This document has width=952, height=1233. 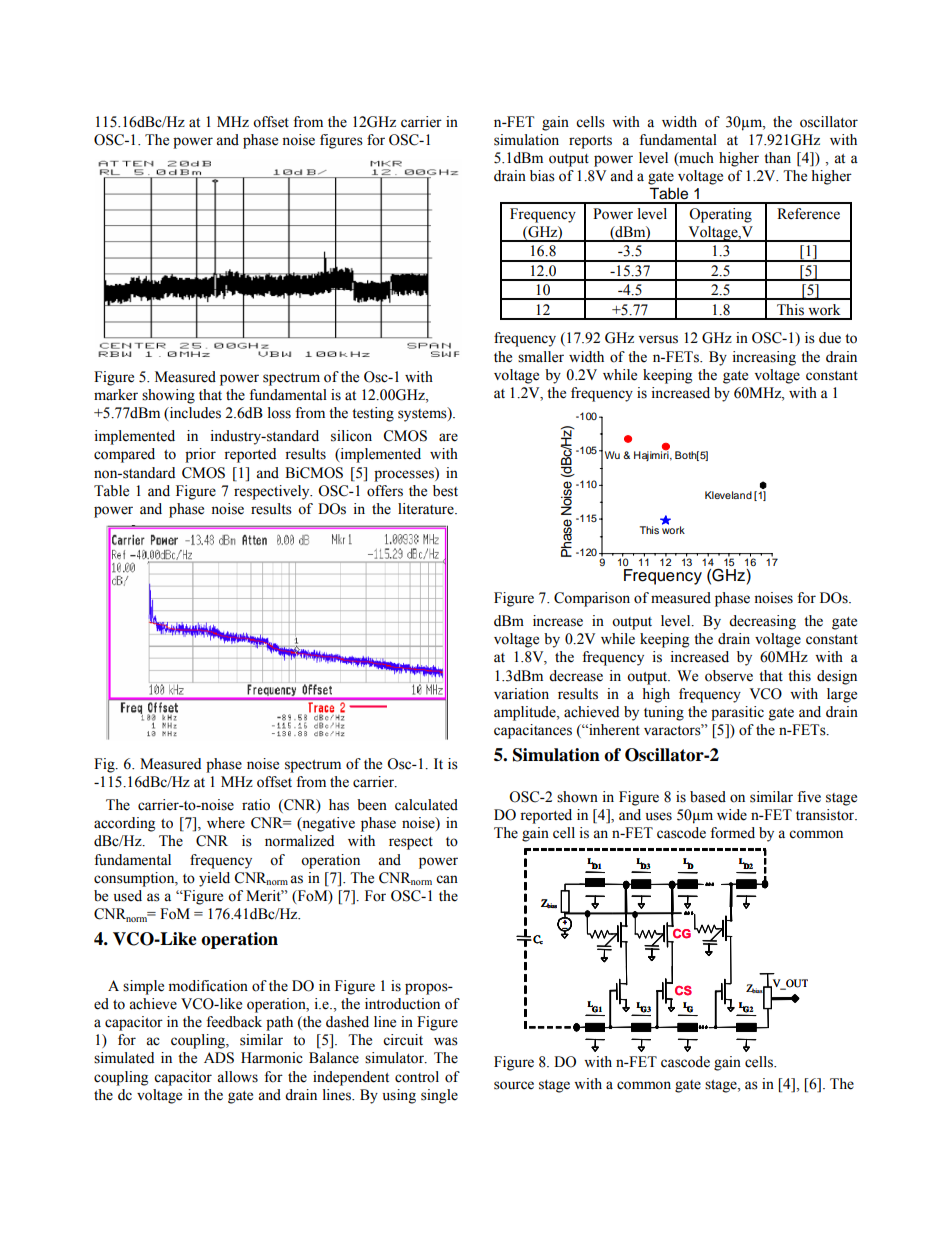 What do you see at coordinates (708, 797) in the document?
I see `based` at bounding box center [708, 797].
